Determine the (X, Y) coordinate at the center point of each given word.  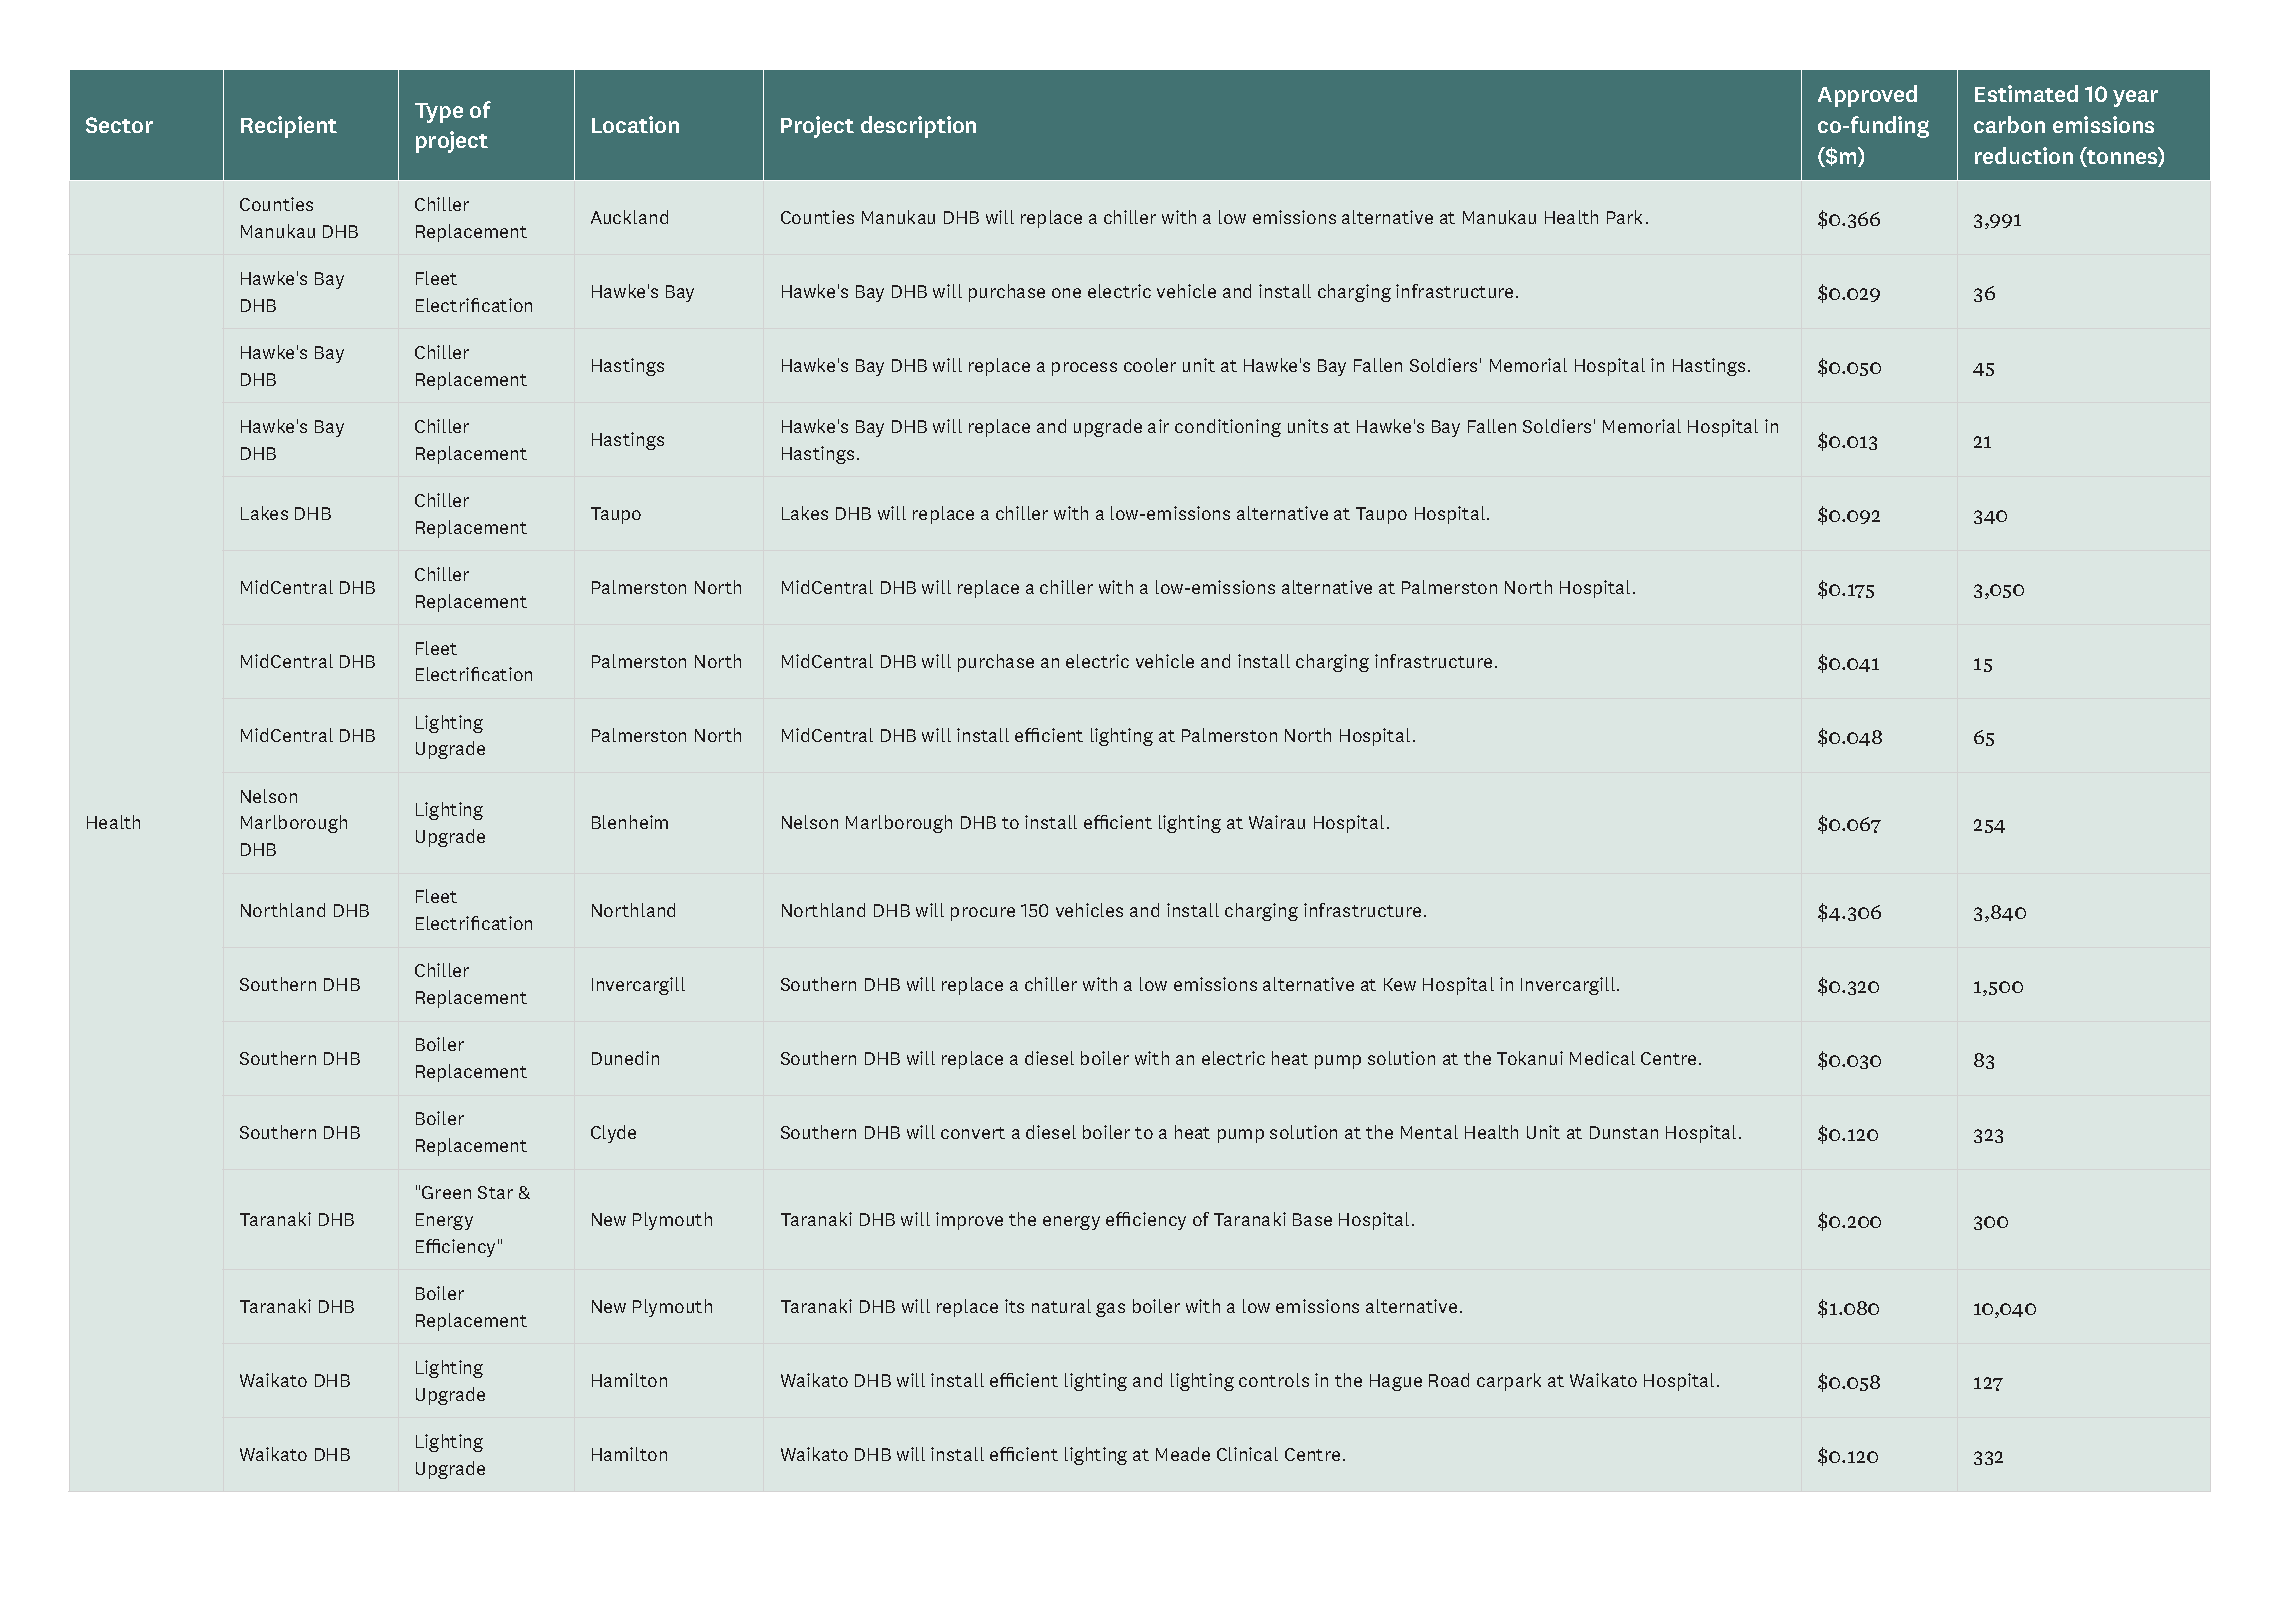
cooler (1150, 365)
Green (446, 1192)
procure (983, 914)
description (918, 127)
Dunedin (625, 1058)
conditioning (1228, 428)
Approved (1867, 96)
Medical (1602, 1058)
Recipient (289, 127)
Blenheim (630, 822)
